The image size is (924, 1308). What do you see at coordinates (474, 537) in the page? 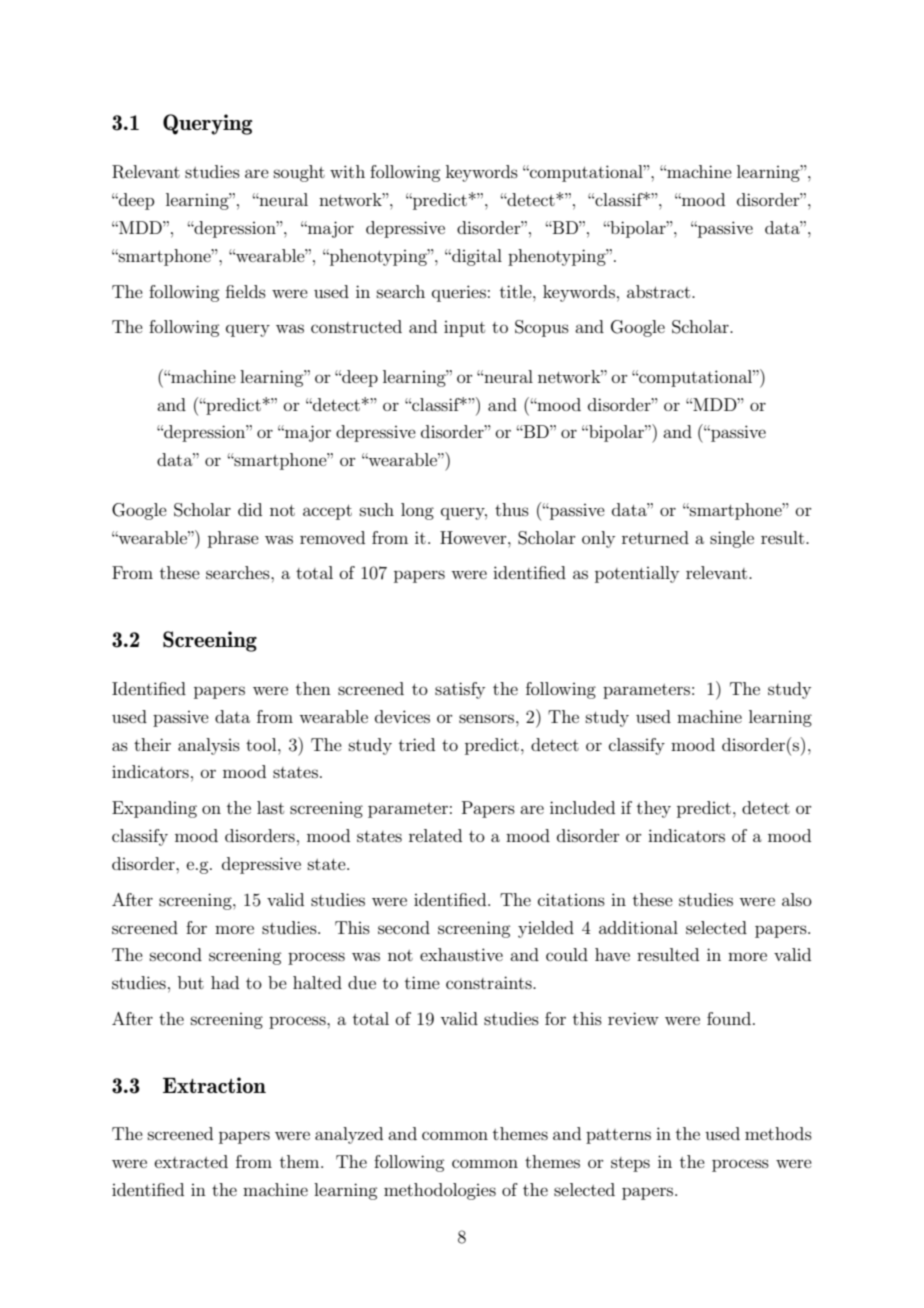
I see `However` at bounding box center [474, 537].
